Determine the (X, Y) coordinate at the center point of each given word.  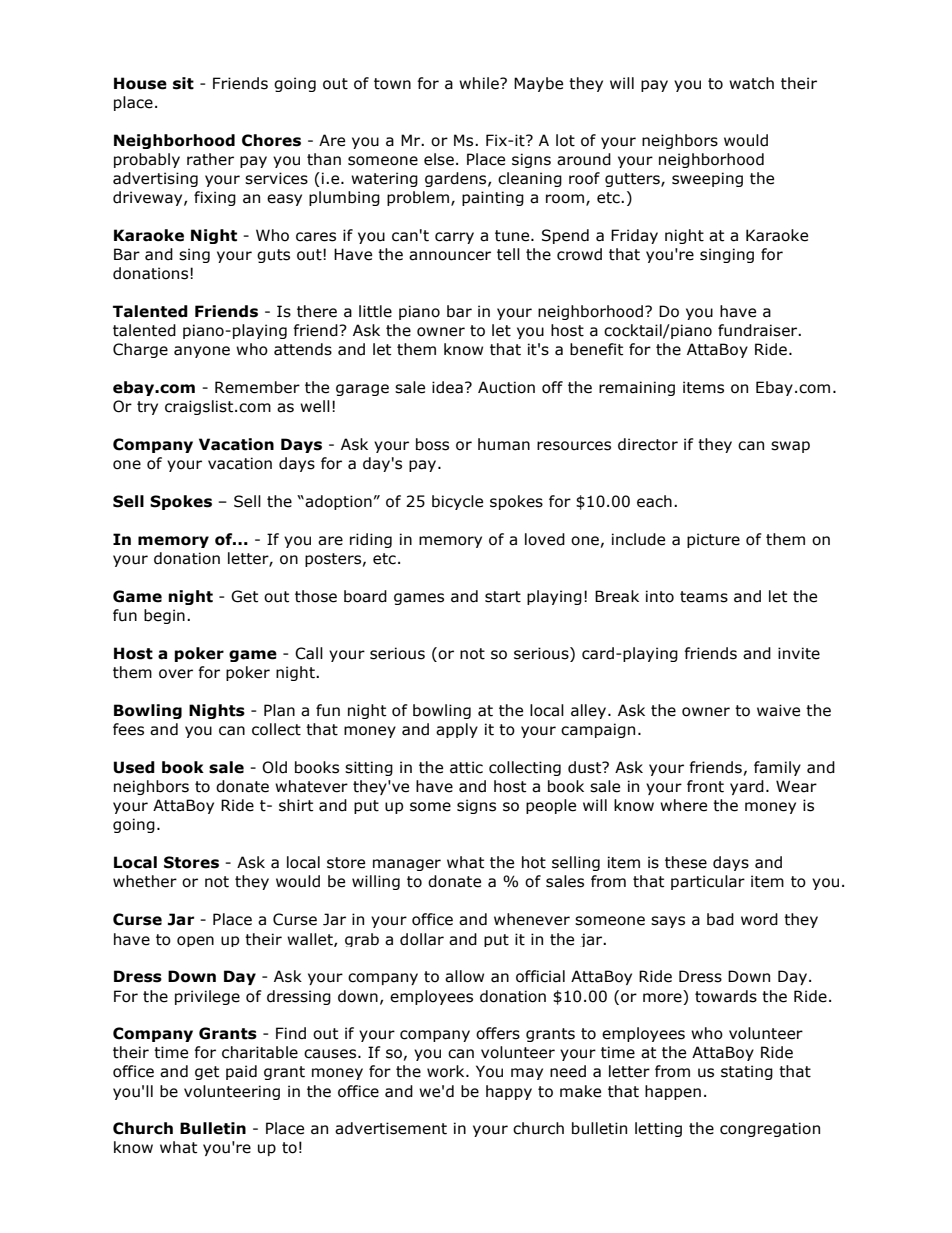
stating (747, 1072)
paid (241, 1072)
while (480, 83)
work (447, 1071)
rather (210, 159)
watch (751, 83)
